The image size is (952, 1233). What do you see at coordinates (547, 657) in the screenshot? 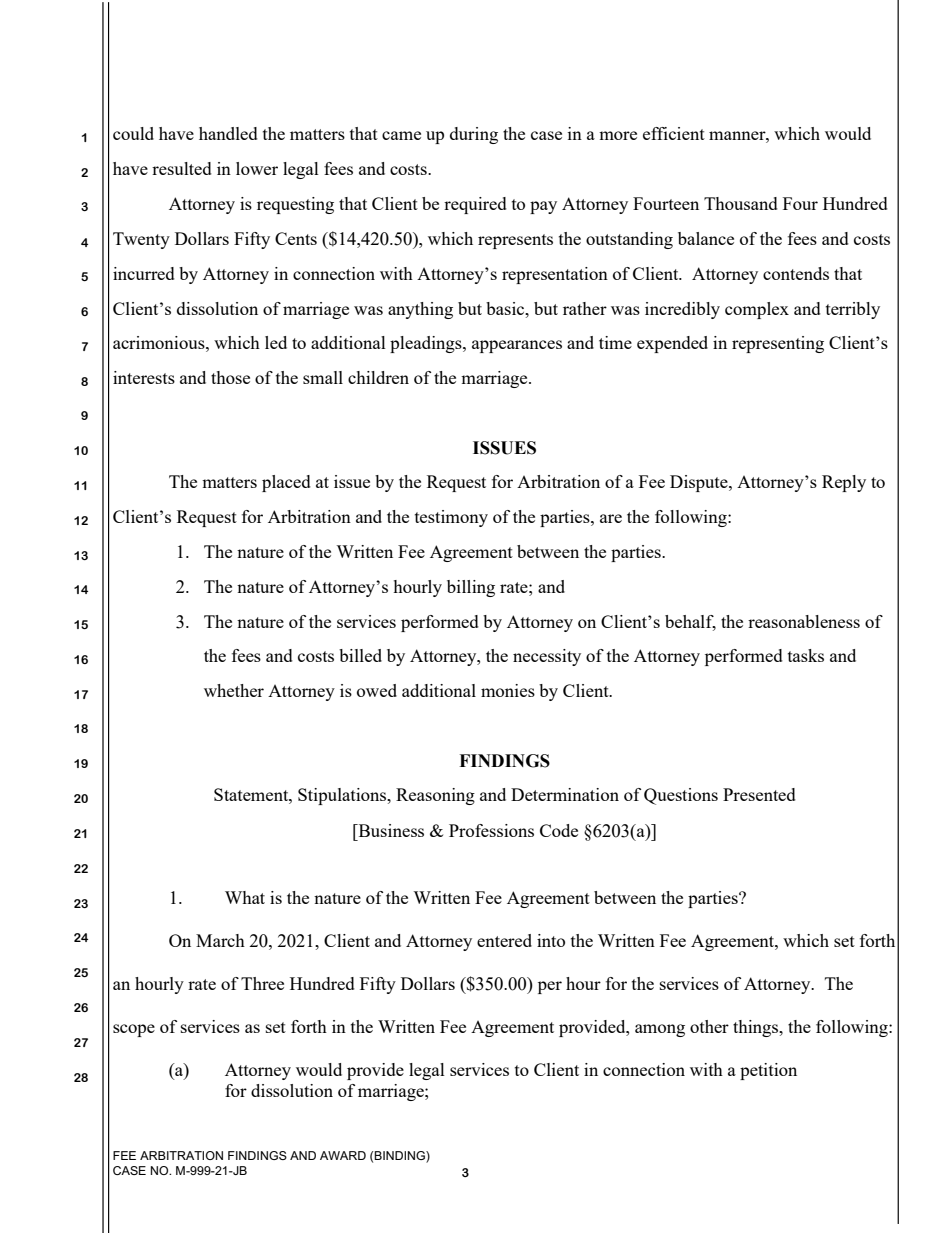
I see `necessity` at bounding box center [547, 657].
